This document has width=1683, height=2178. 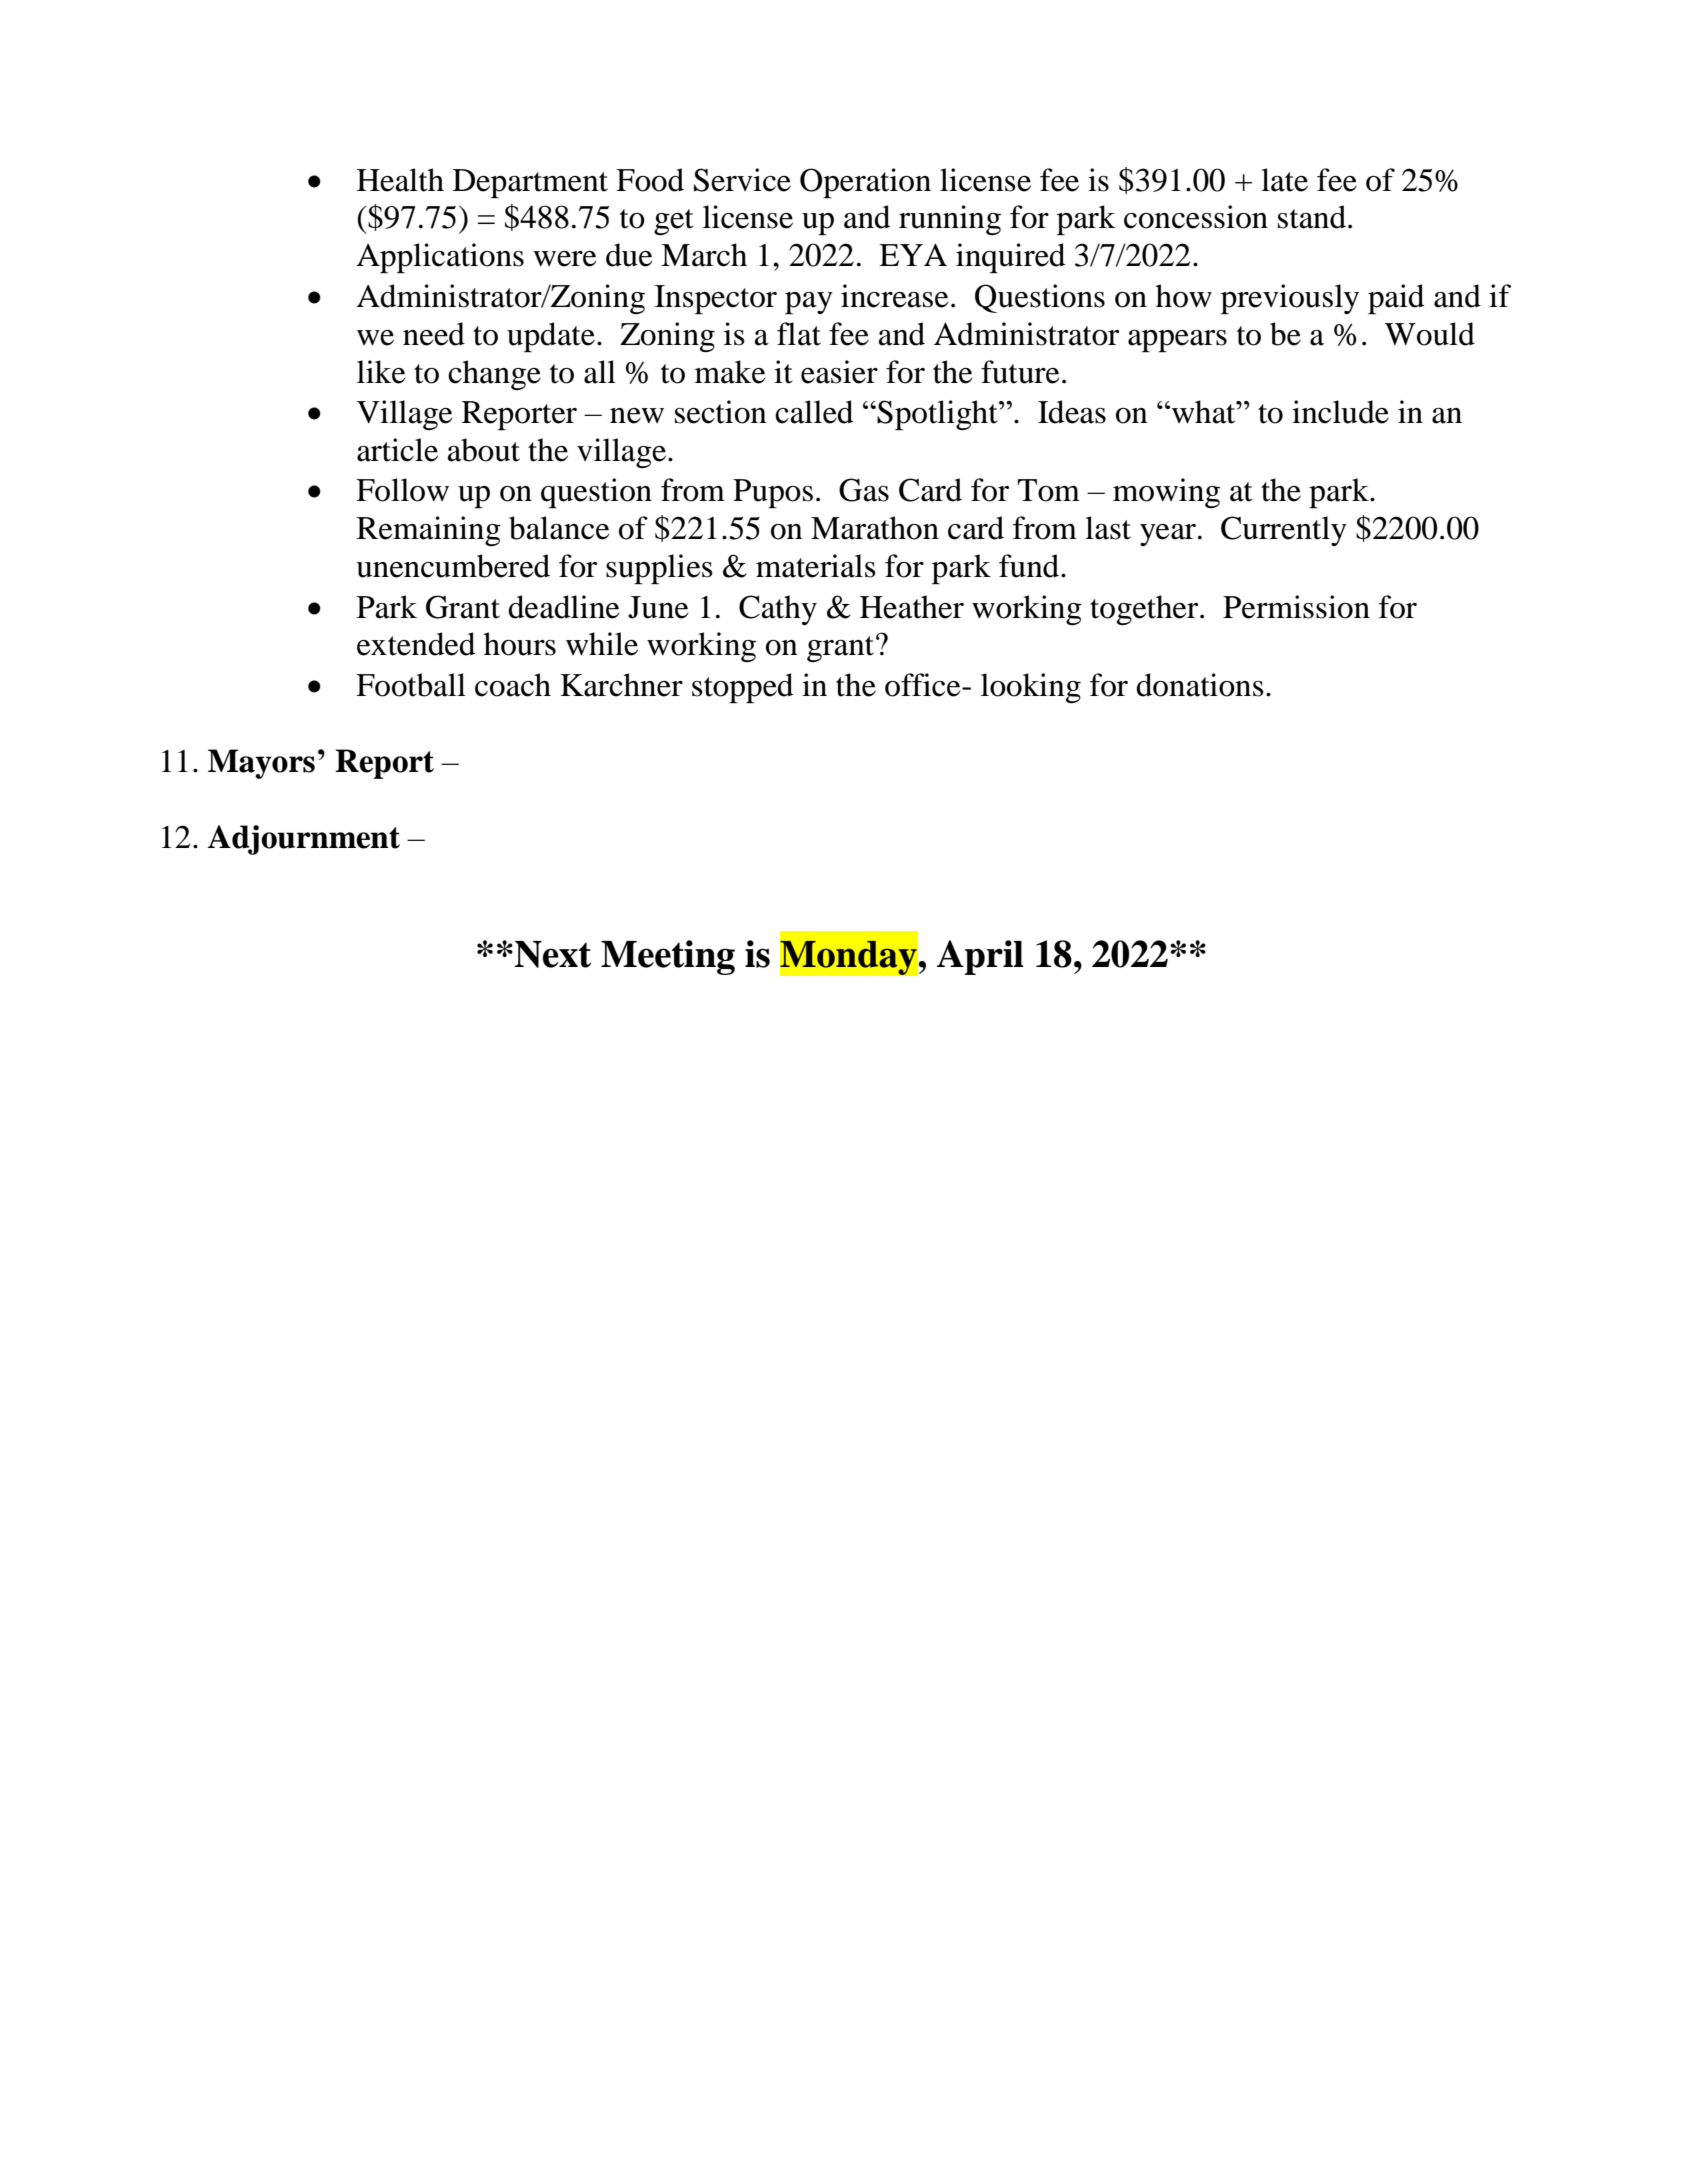 What do you see at coordinates (1340, 412) in the document?
I see `include` at bounding box center [1340, 412].
